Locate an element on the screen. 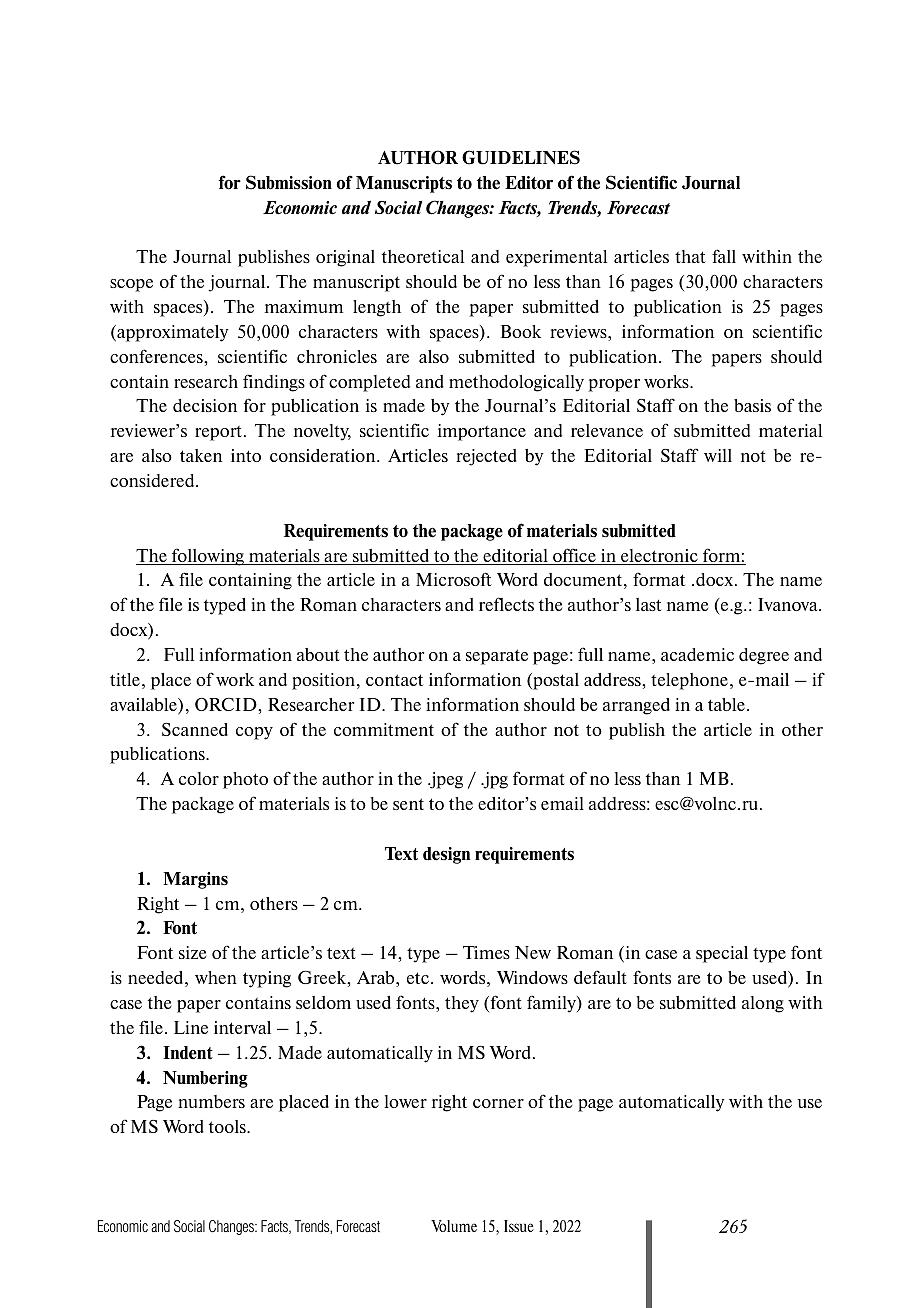 This screenshot has height=1308, width=924. Volume is located at coordinates (454, 1226).
